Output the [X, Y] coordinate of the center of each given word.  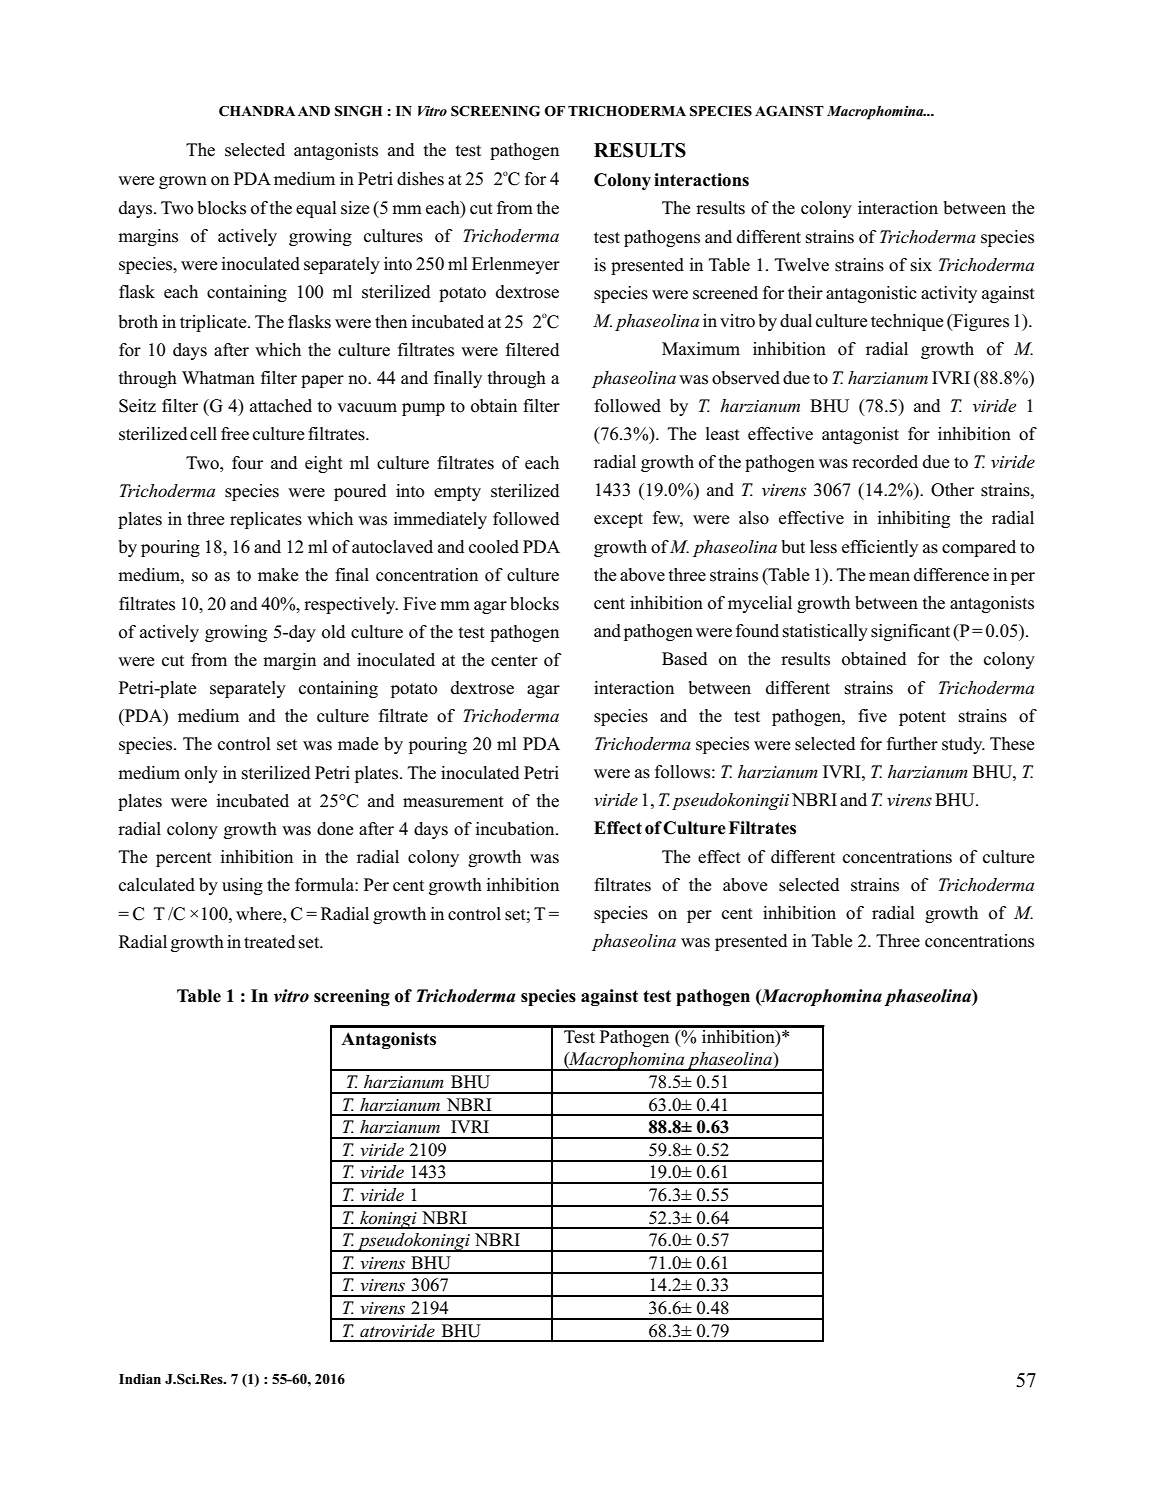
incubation [516, 829]
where [260, 914]
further [912, 744]
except [618, 520]
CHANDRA [257, 111]
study [963, 745]
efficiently [880, 548]
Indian [140, 1379]
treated [269, 941]
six [921, 265]
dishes [420, 179]
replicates [266, 520]
